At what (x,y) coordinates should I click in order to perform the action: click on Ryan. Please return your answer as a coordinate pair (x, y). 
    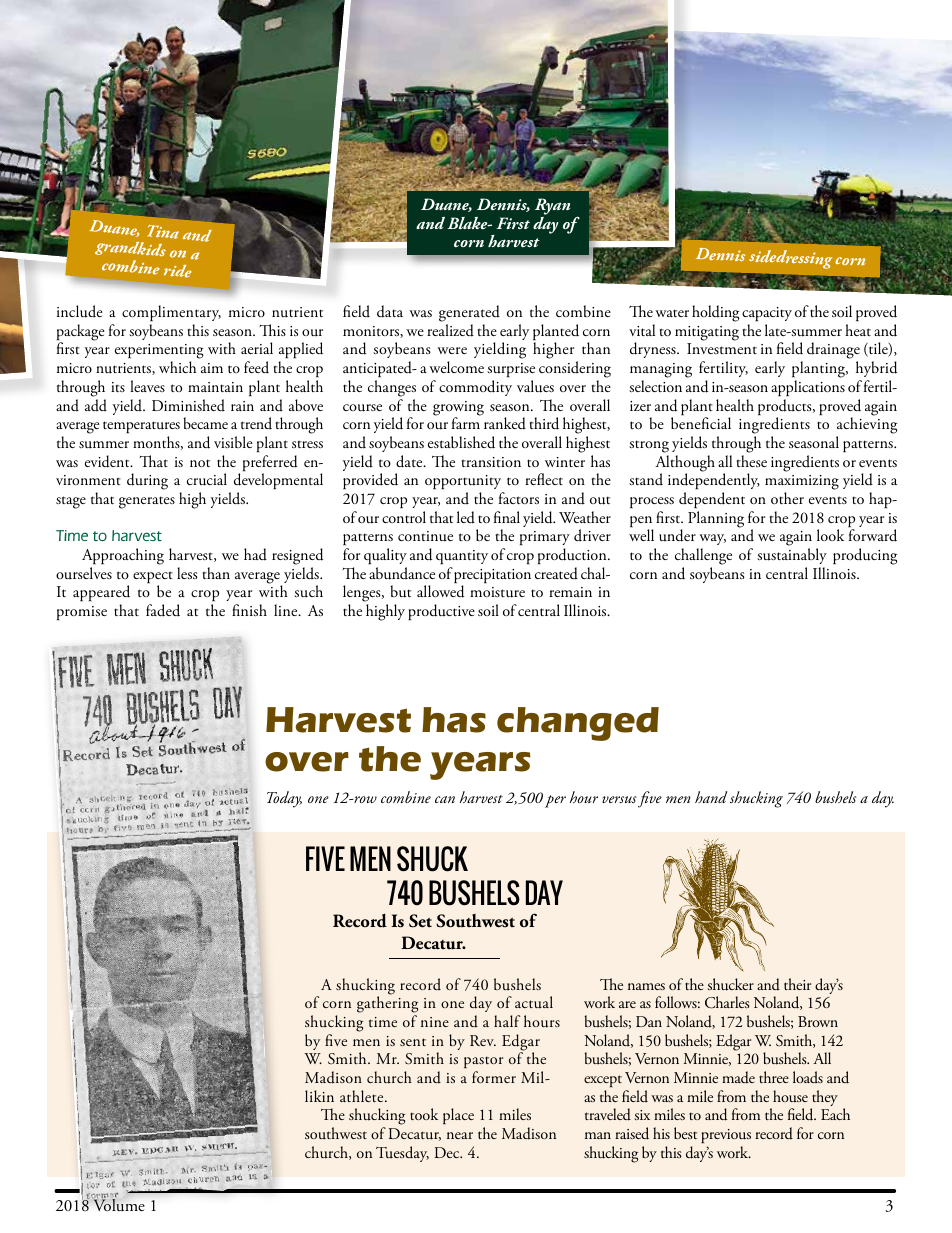
    Looking at the image, I should click on (552, 208).
